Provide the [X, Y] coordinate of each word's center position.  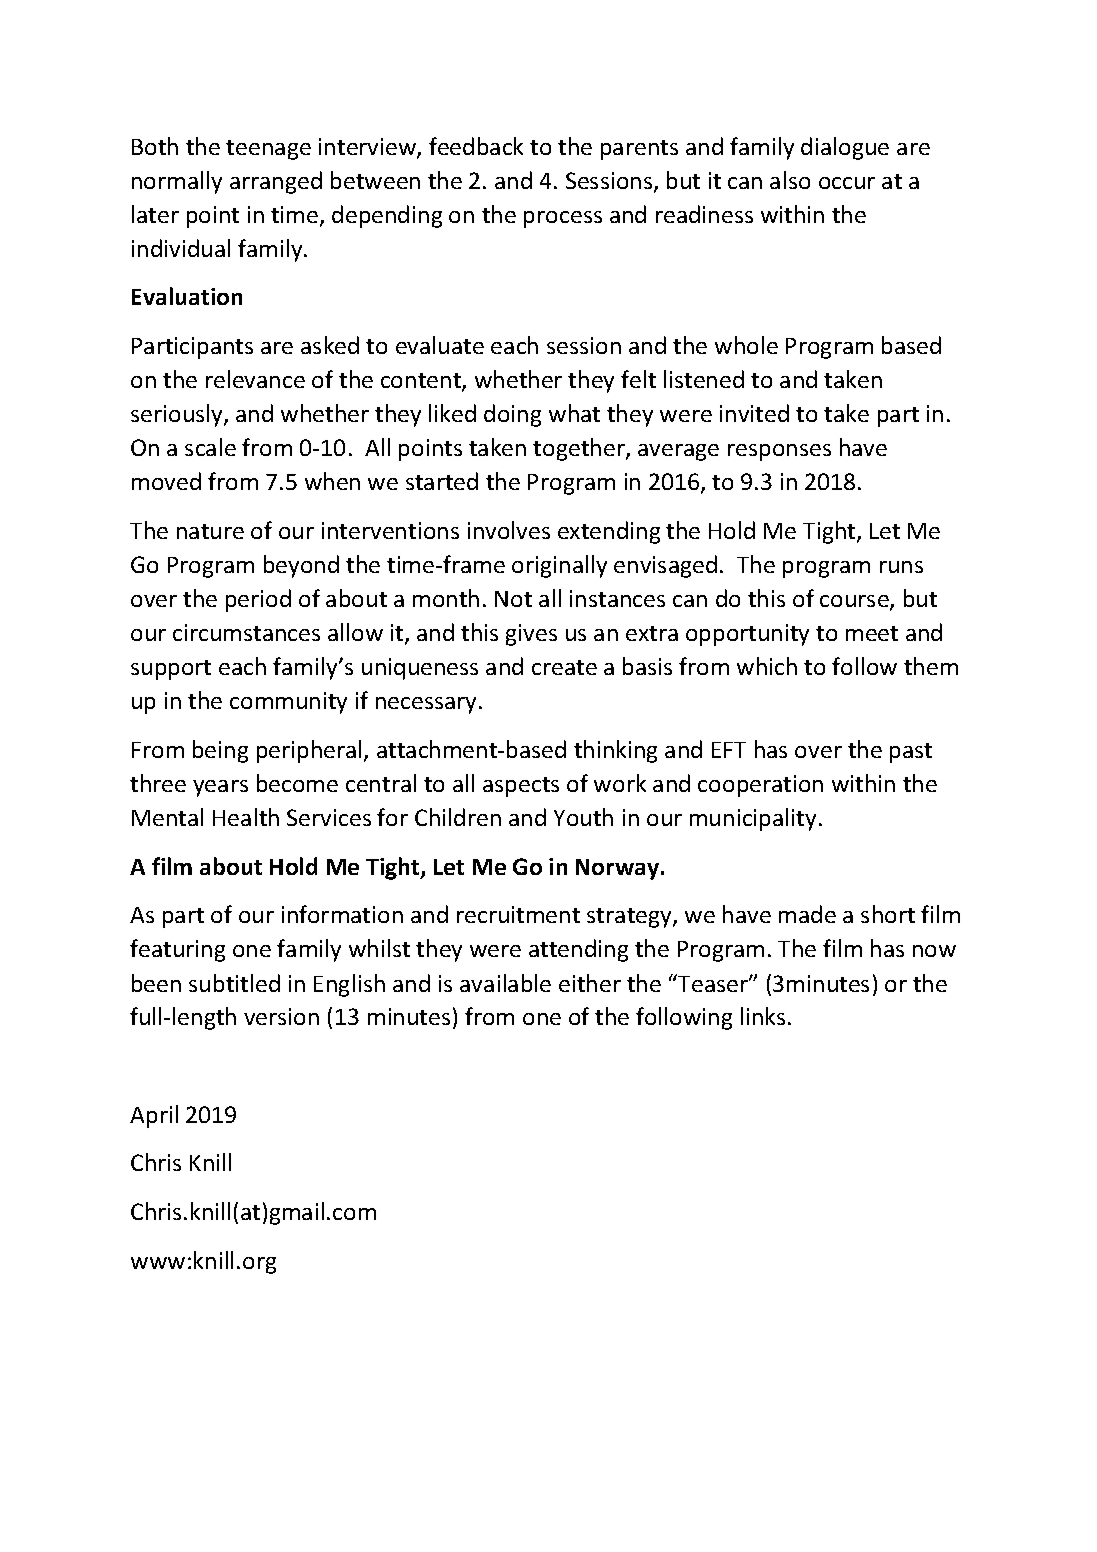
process [563, 219]
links [763, 1016]
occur [847, 183]
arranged [276, 182]
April [154, 1116]
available [505, 983]
